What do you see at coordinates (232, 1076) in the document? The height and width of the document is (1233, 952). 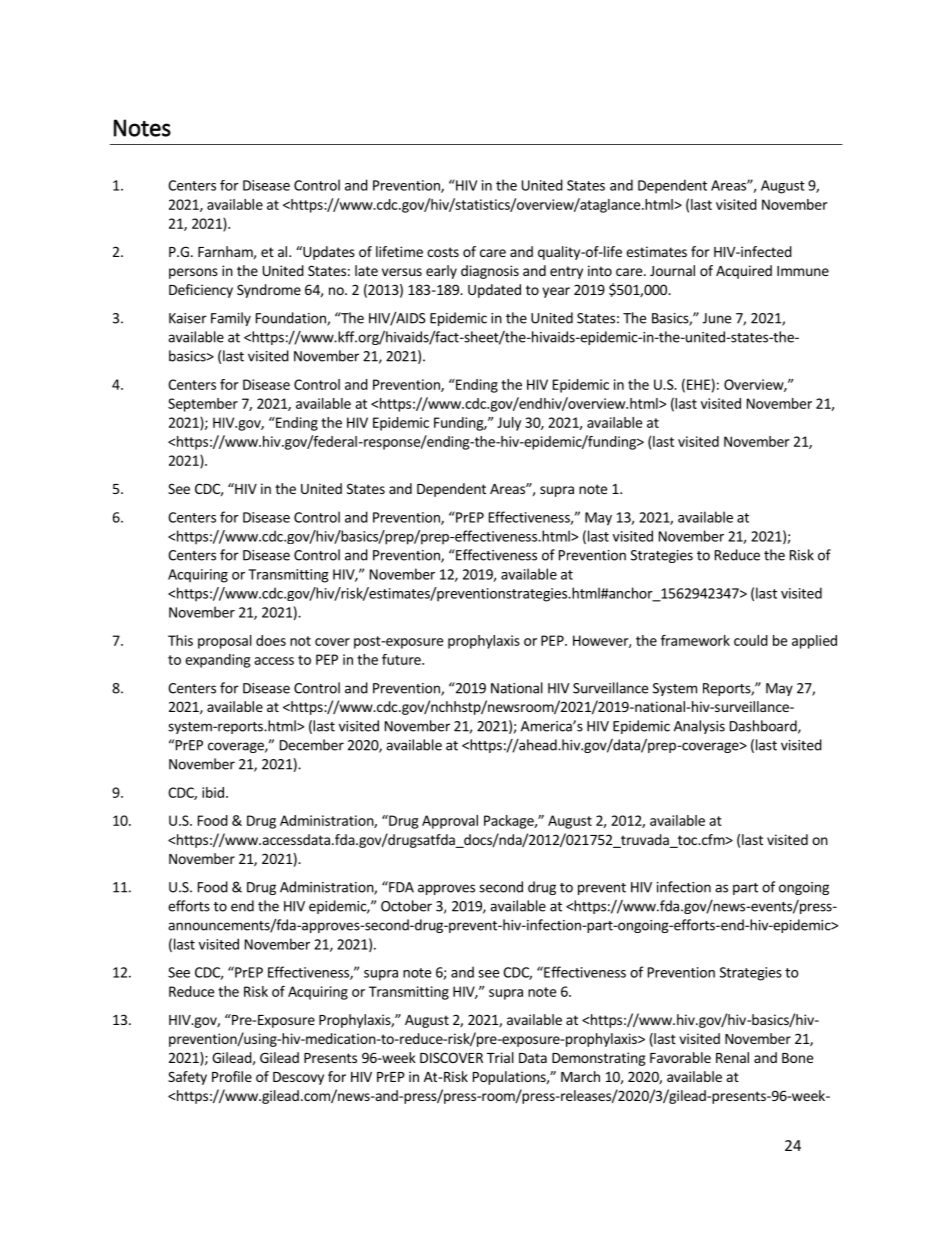 I see `Profile` at bounding box center [232, 1076].
